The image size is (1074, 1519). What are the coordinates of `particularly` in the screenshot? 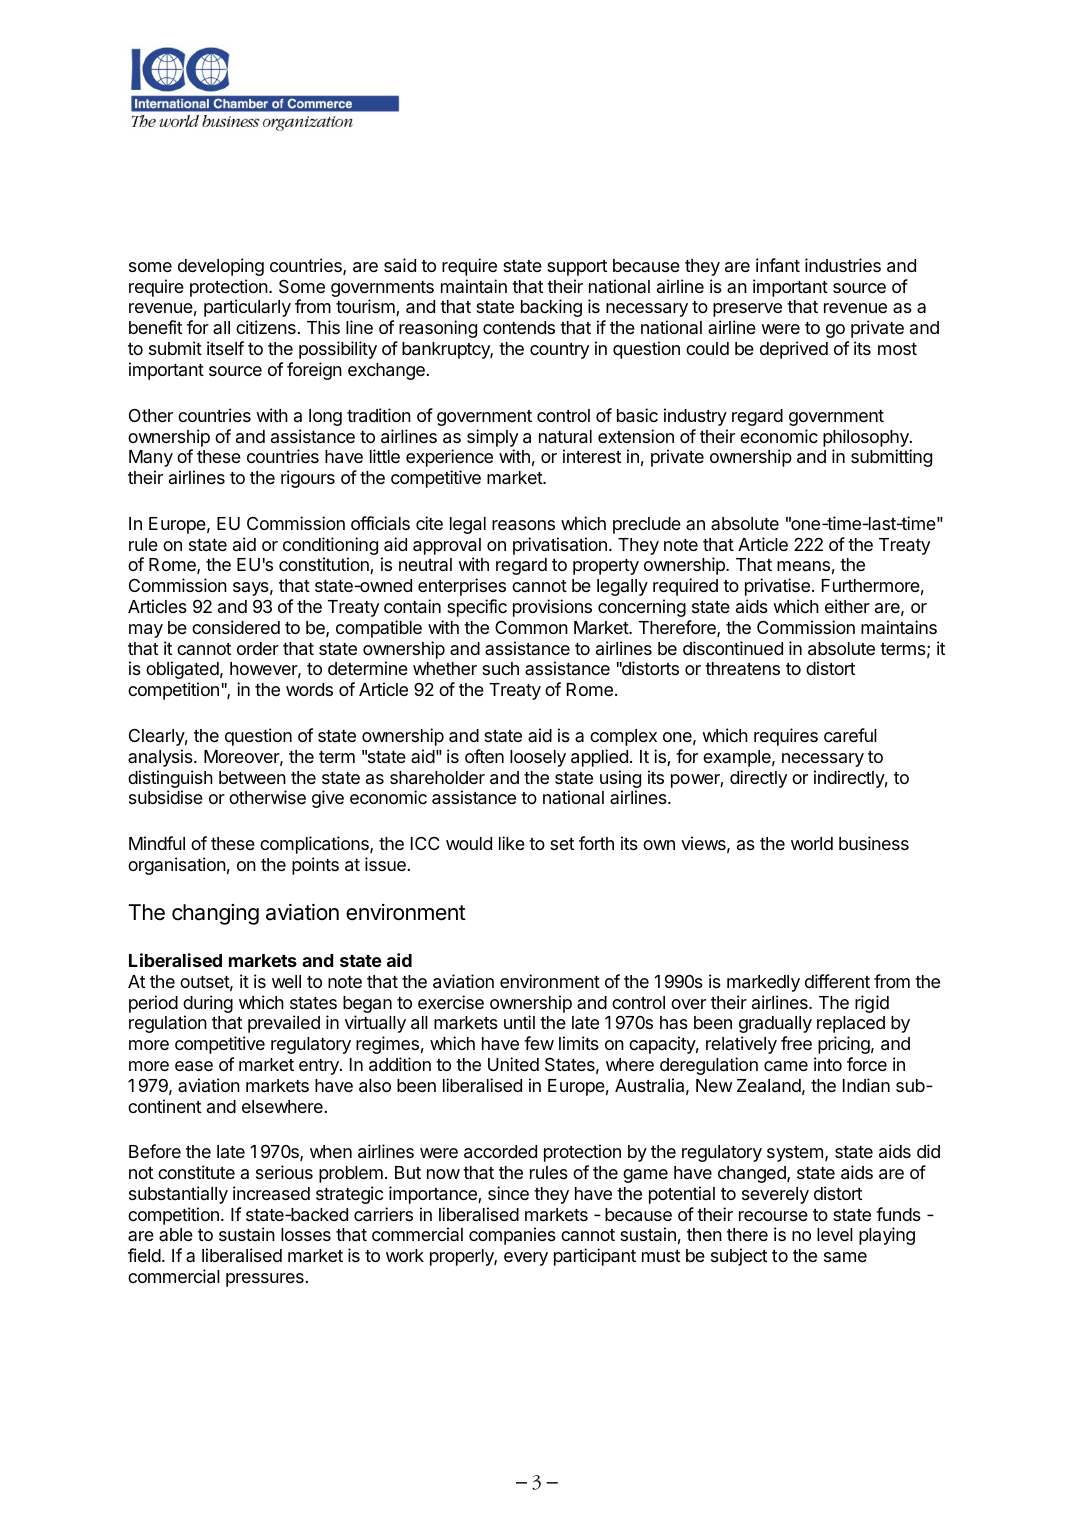 It's located at (247, 308).
